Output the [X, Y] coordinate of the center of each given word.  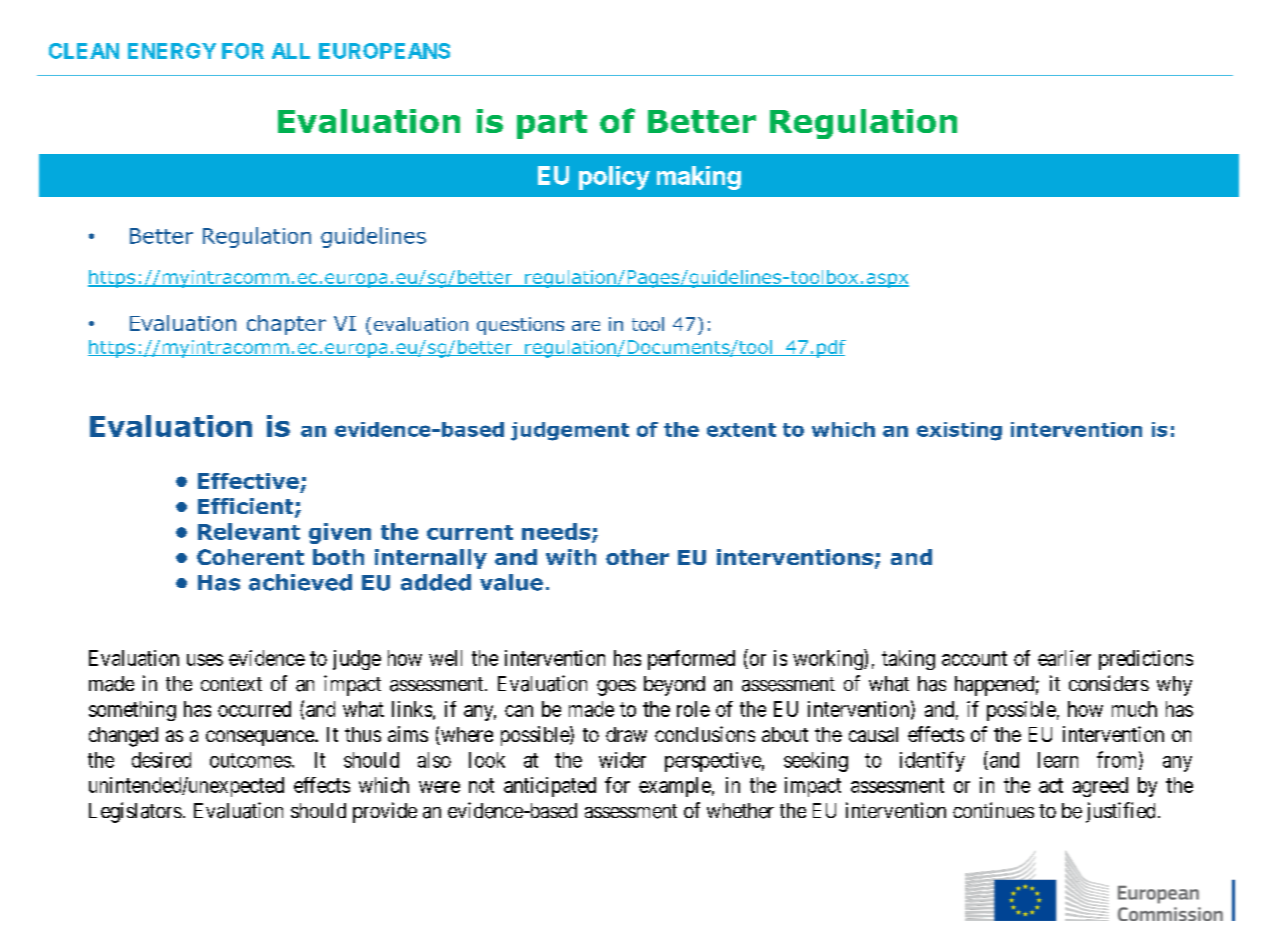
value [511, 582]
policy [614, 178]
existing [959, 431]
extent [741, 430]
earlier [1064, 658]
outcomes [250, 760]
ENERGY [172, 51]
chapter [286, 325]
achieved [300, 582]
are [586, 326]
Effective [248, 481]
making [699, 178]
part [552, 124]
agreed [1100, 787]
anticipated [550, 787]
